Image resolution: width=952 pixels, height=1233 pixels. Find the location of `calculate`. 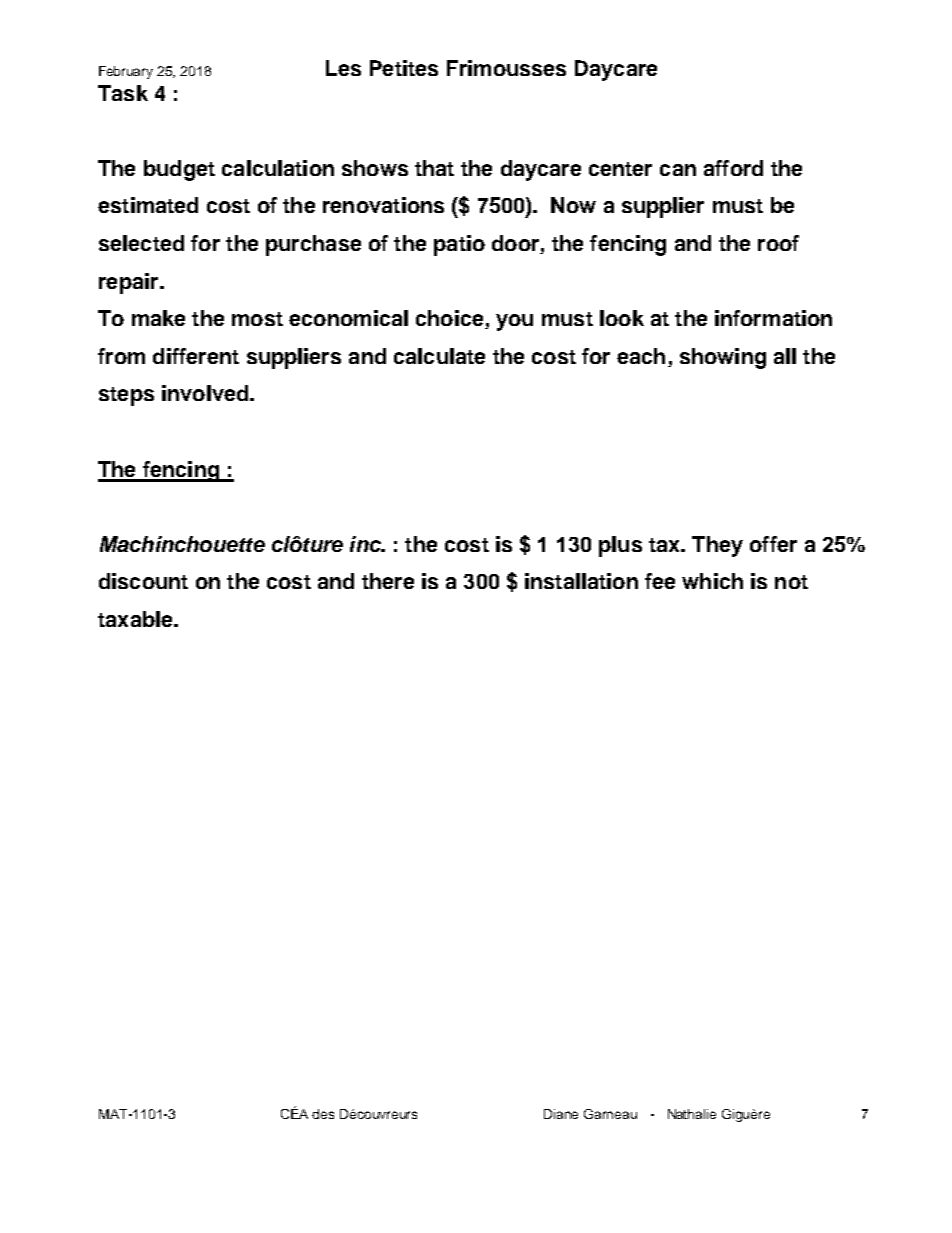

calculate is located at coordinates (439, 356).
